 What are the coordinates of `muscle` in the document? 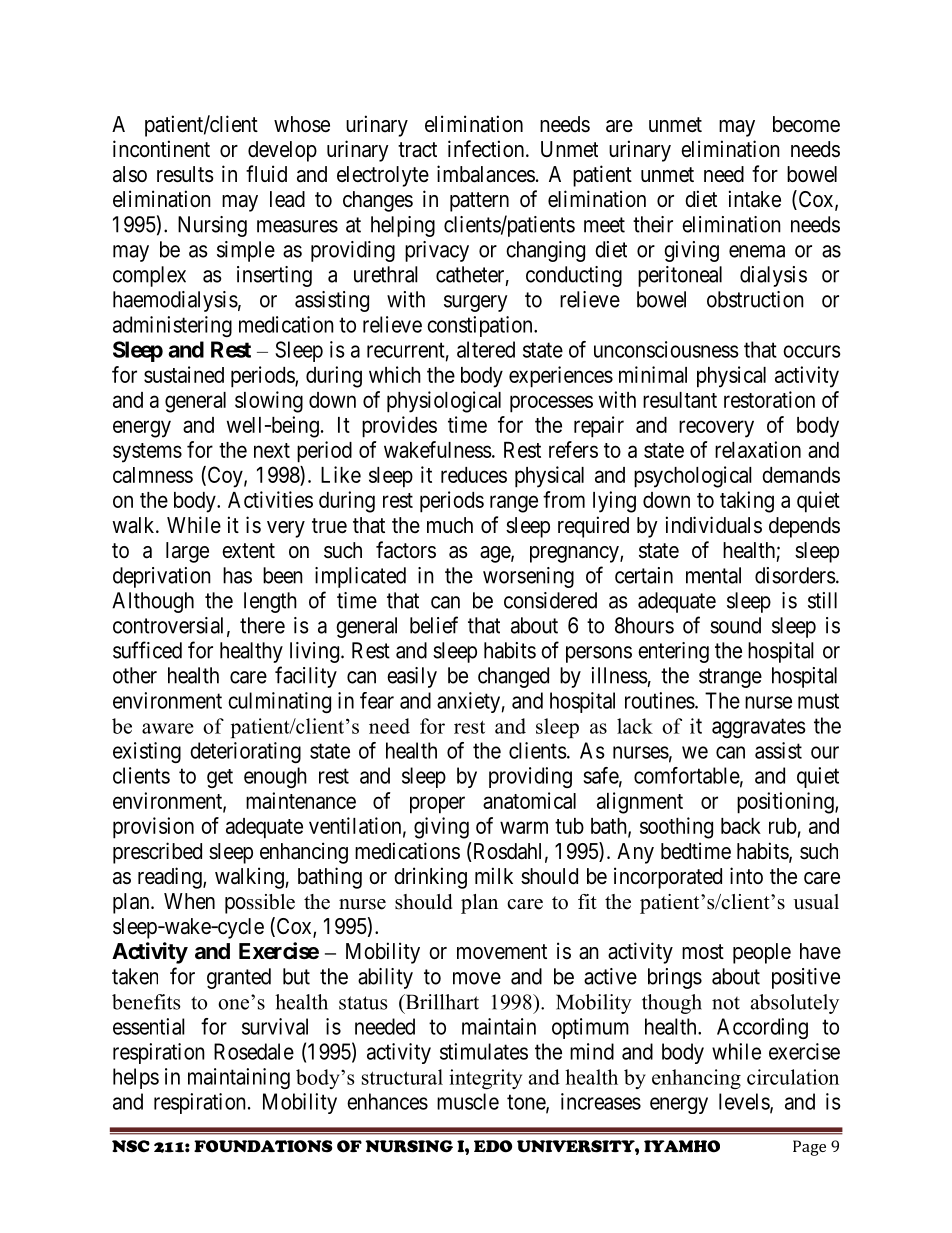 It's located at (468, 1101).
